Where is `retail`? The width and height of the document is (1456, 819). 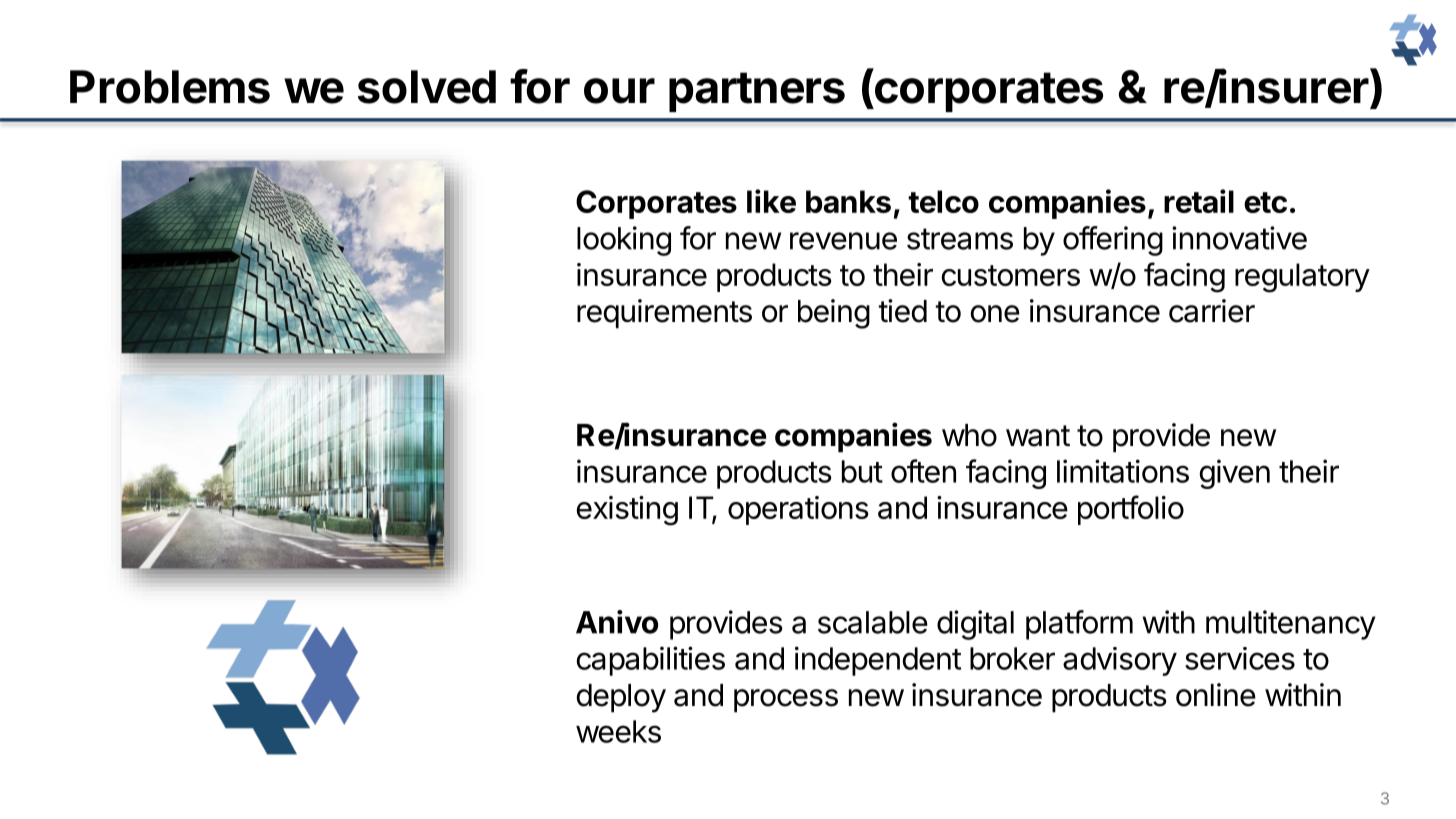
retail is located at coordinates (1199, 201).
